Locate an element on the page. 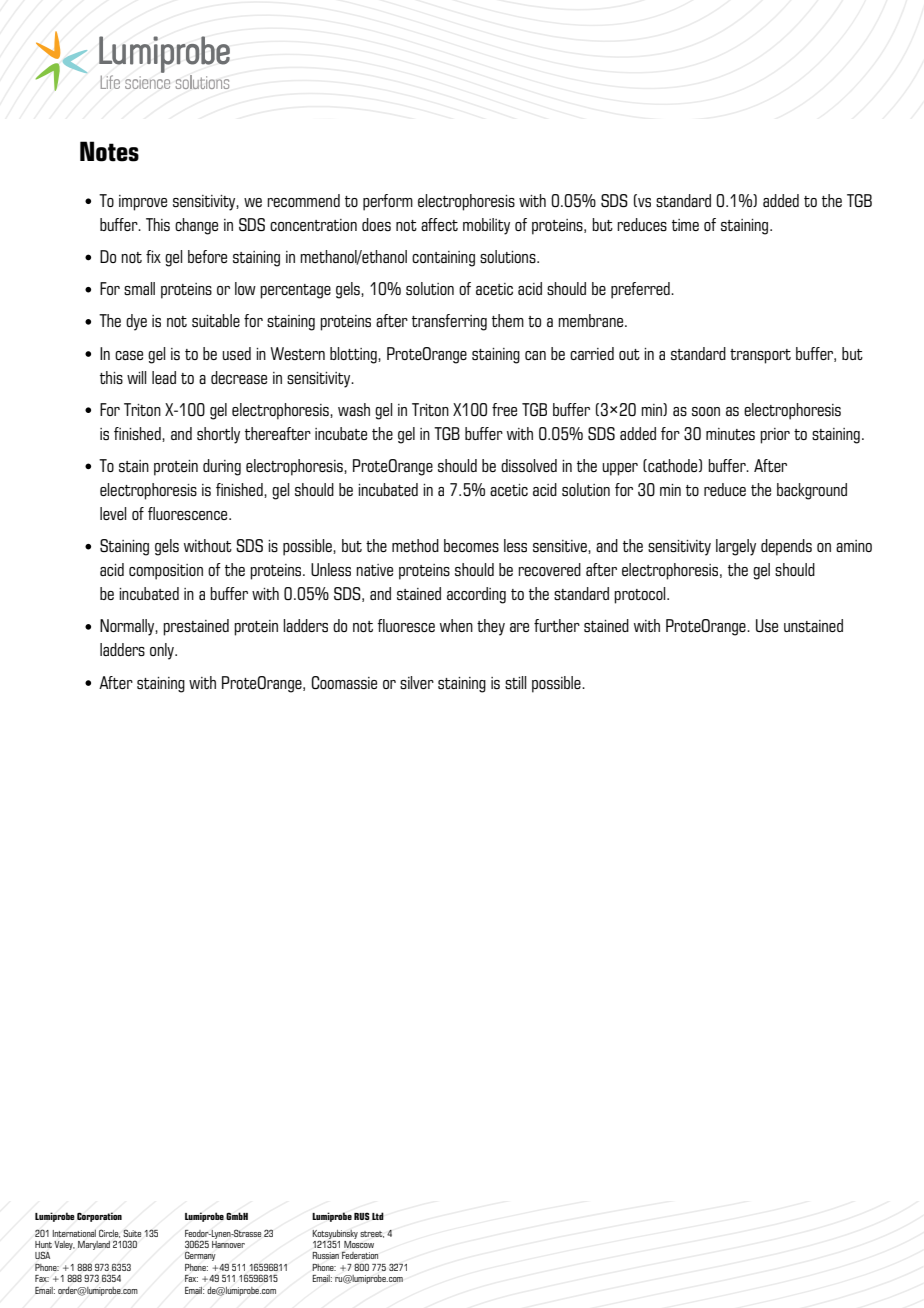 The height and width of the page is (1308, 924). Ltd is located at coordinates (378, 1216).
